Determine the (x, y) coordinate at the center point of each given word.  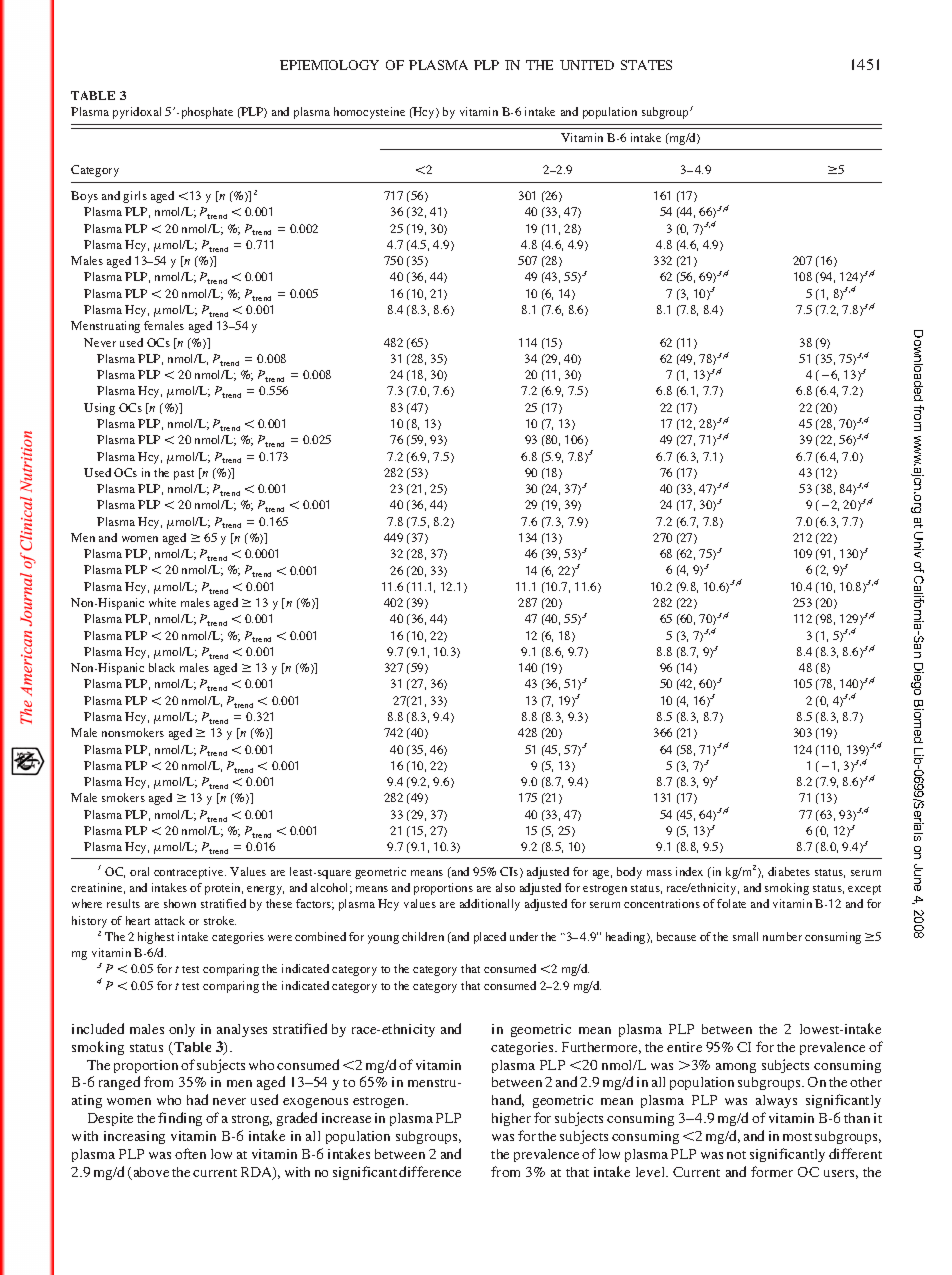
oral (139, 871)
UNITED (587, 65)
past (184, 475)
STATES (646, 65)
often (190, 1153)
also (505, 887)
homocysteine (369, 113)
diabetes (789, 871)
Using (99, 409)
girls (135, 197)
